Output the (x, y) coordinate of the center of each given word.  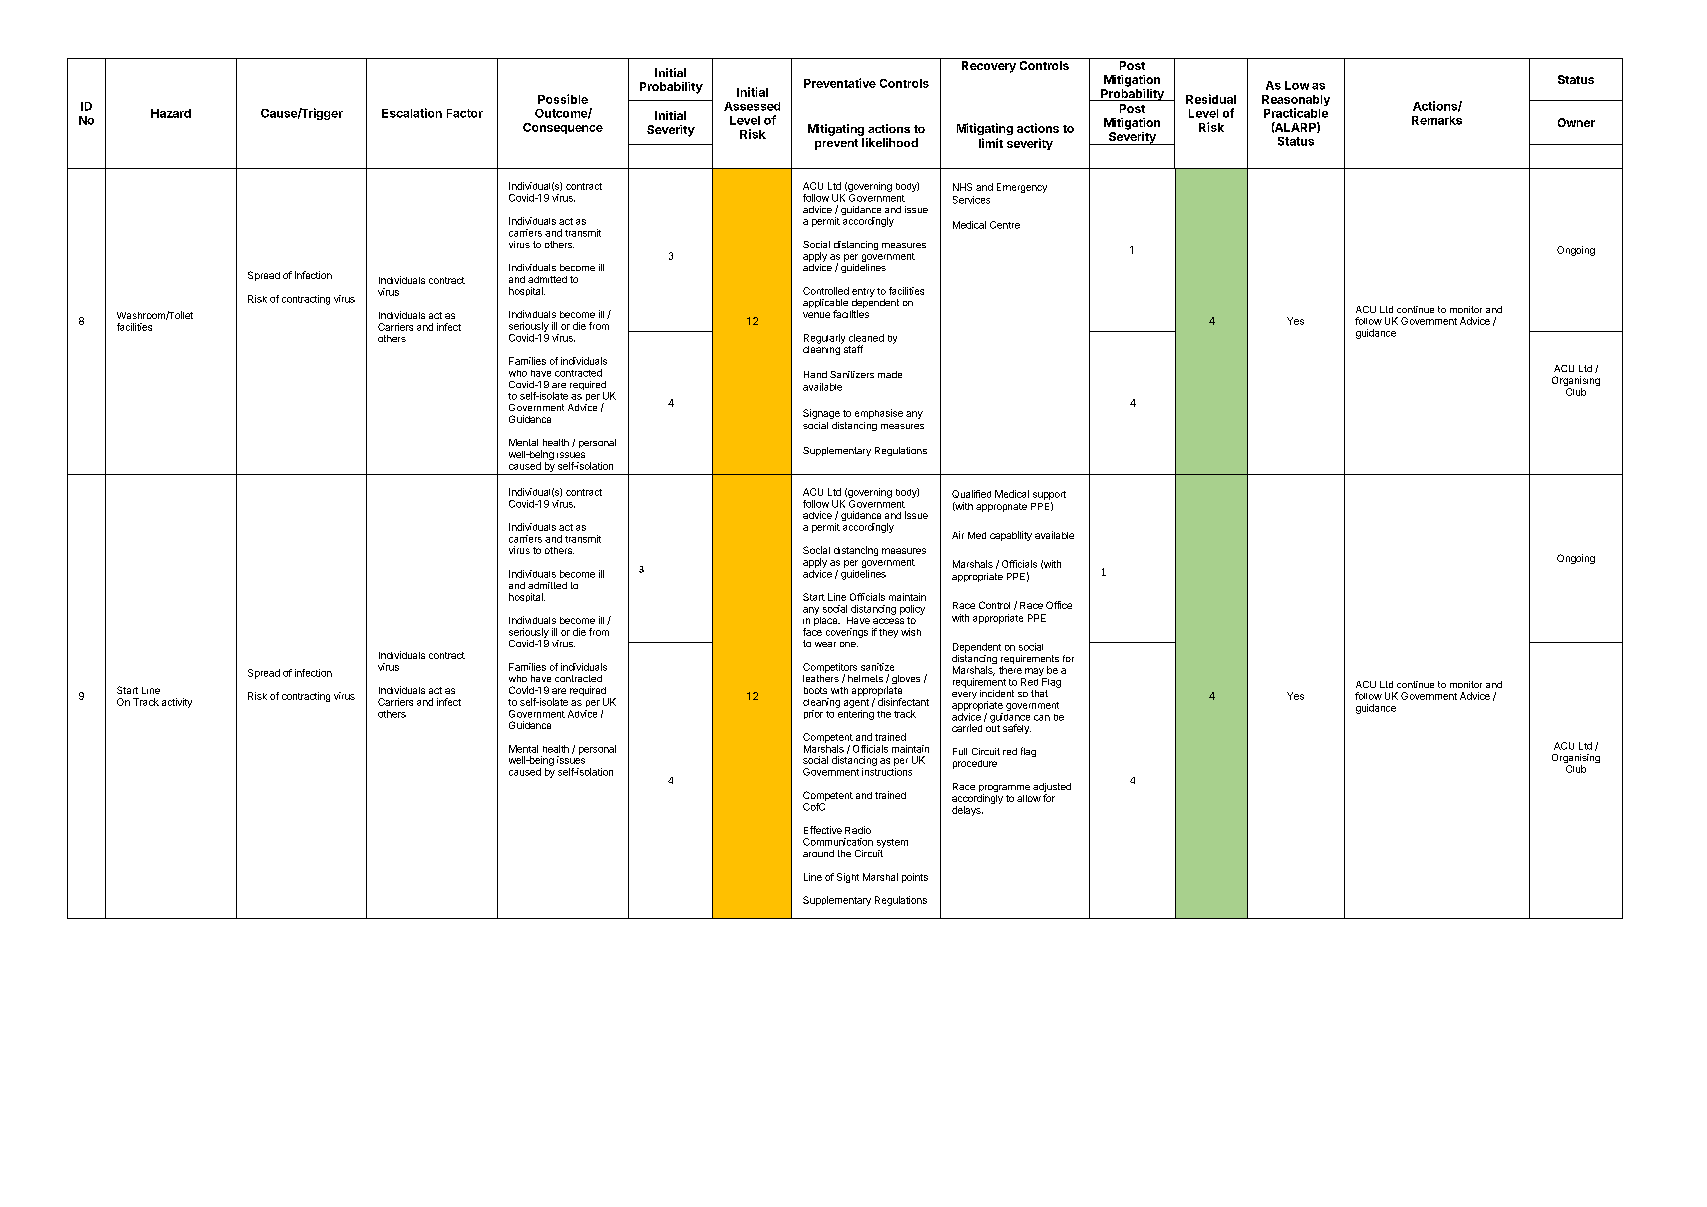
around (818, 853)
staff (852, 348)
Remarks (1437, 120)
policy (912, 610)
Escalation (412, 113)
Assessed (752, 106)
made (890, 374)
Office (1059, 605)
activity (177, 703)
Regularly (824, 339)
